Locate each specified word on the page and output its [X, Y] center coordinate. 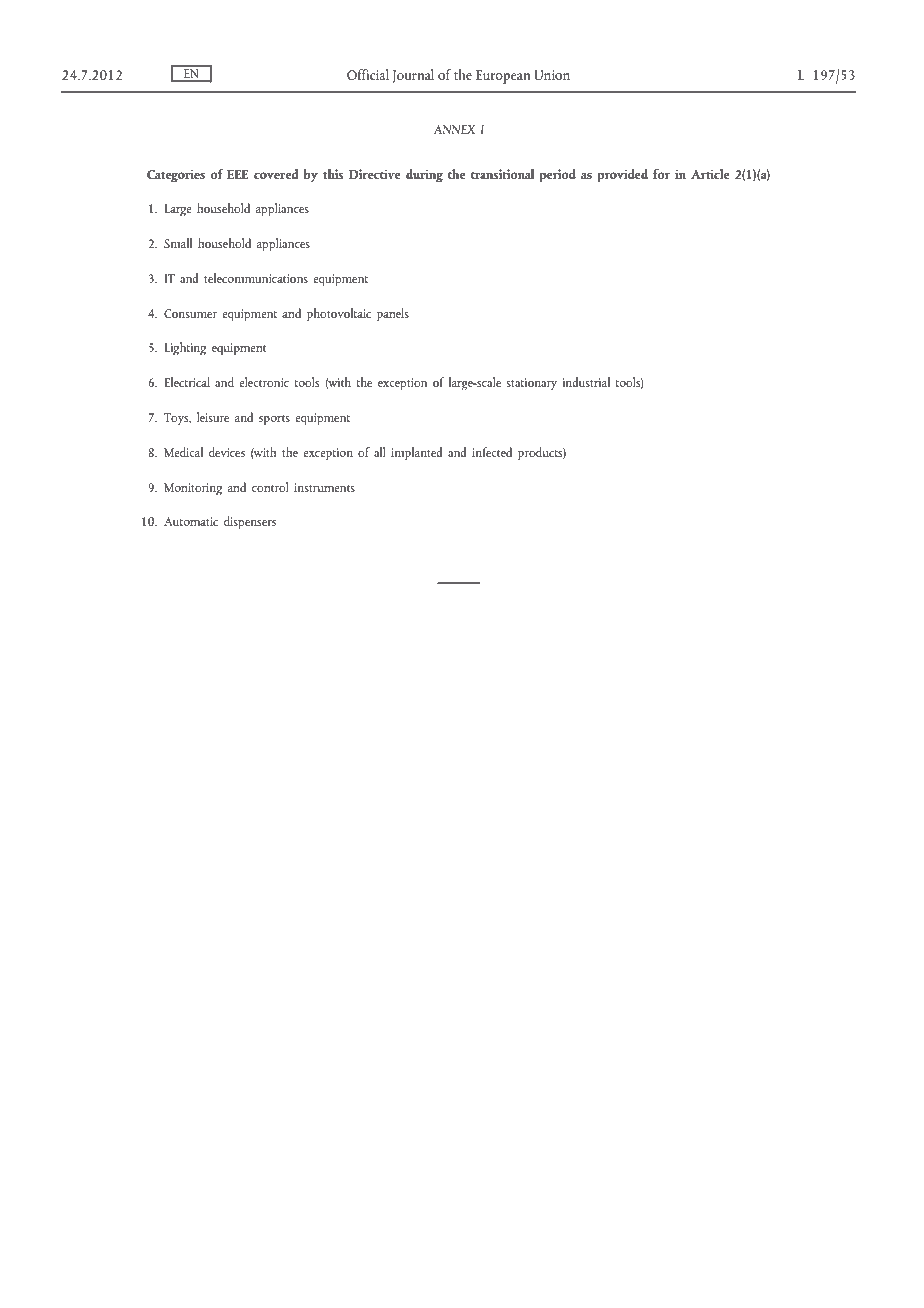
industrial [586, 382]
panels [393, 315]
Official [368, 74]
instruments [324, 487]
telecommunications [256, 278]
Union [552, 75]
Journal [413, 76]
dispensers [250, 523]
